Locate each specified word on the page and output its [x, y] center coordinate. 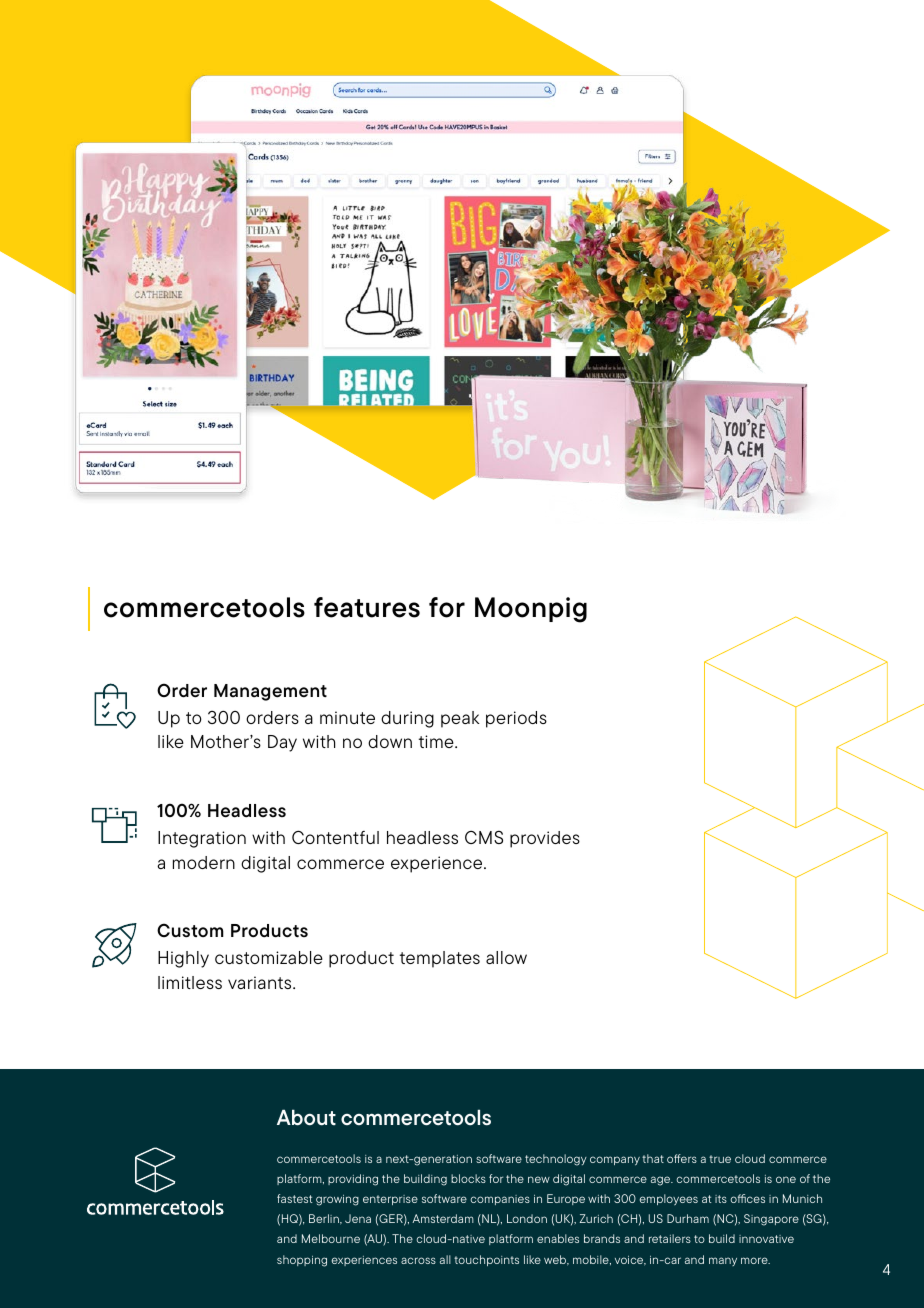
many [723, 1261]
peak [460, 719]
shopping [302, 1261]
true [720, 1159]
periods [516, 719]
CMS [484, 837]
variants [261, 982]
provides [545, 839]
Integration [202, 839]
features [367, 607]
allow [506, 957]
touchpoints [486, 1260]
